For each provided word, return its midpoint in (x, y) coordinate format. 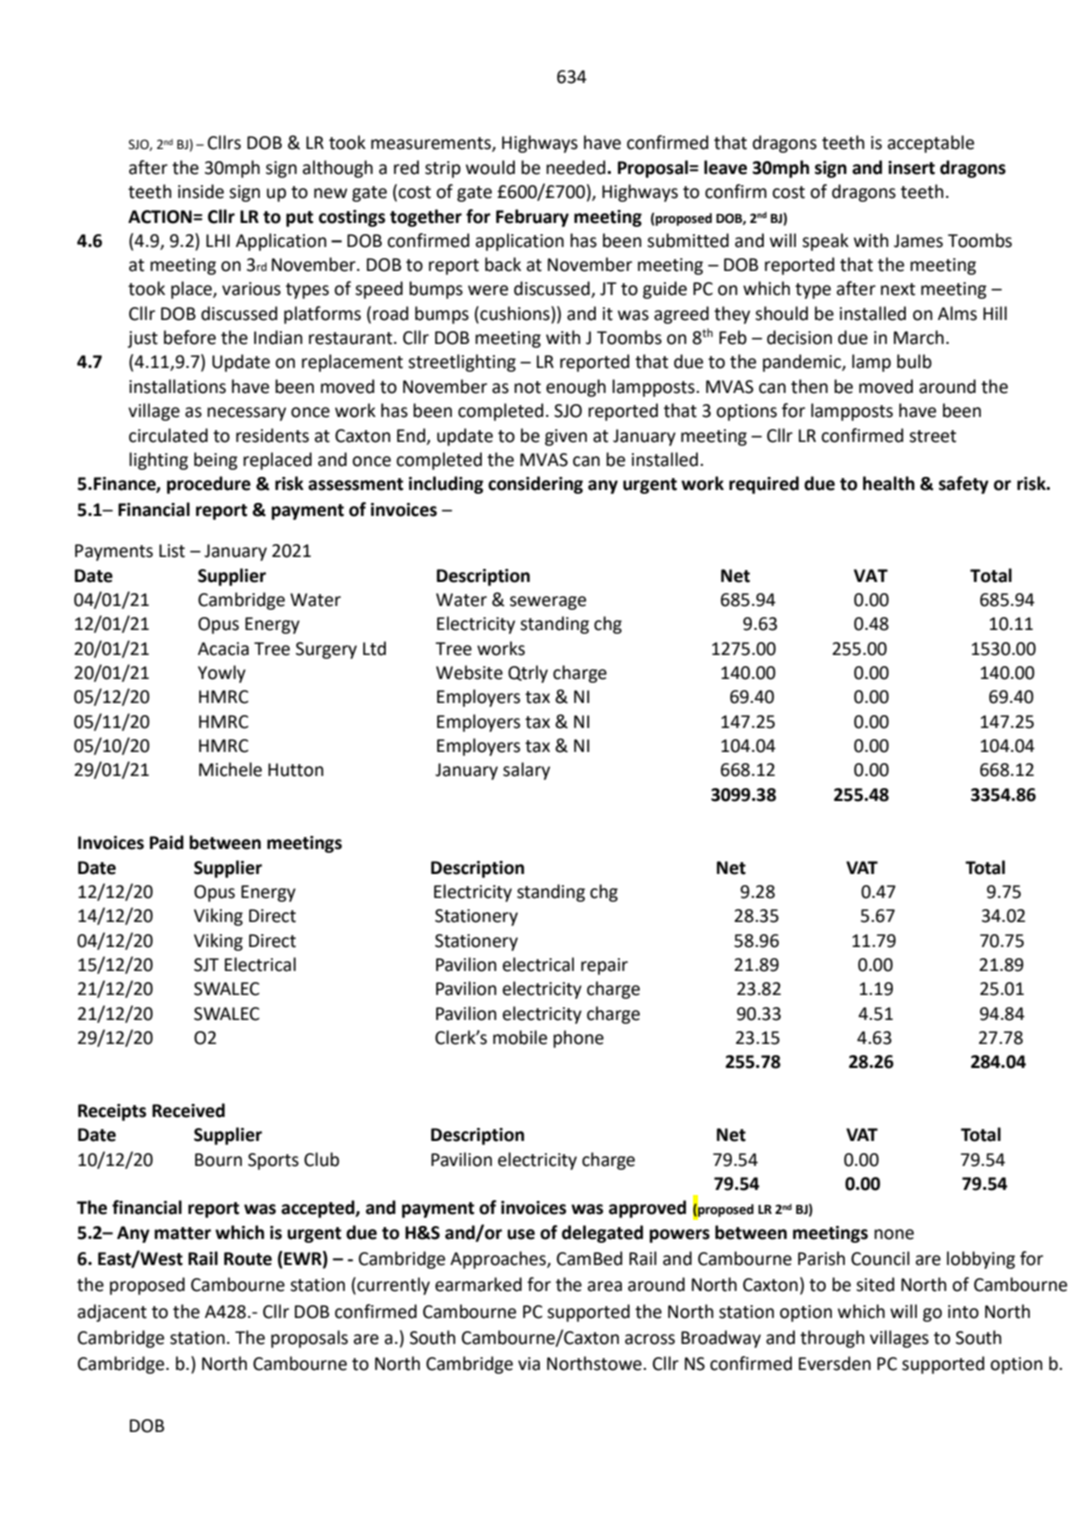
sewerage (548, 603)
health (889, 483)
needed (577, 167)
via (529, 1364)
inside (201, 191)
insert (911, 168)
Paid (167, 842)
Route (248, 1259)
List (172, 551)
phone (578, 1039)
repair (604, 966)
